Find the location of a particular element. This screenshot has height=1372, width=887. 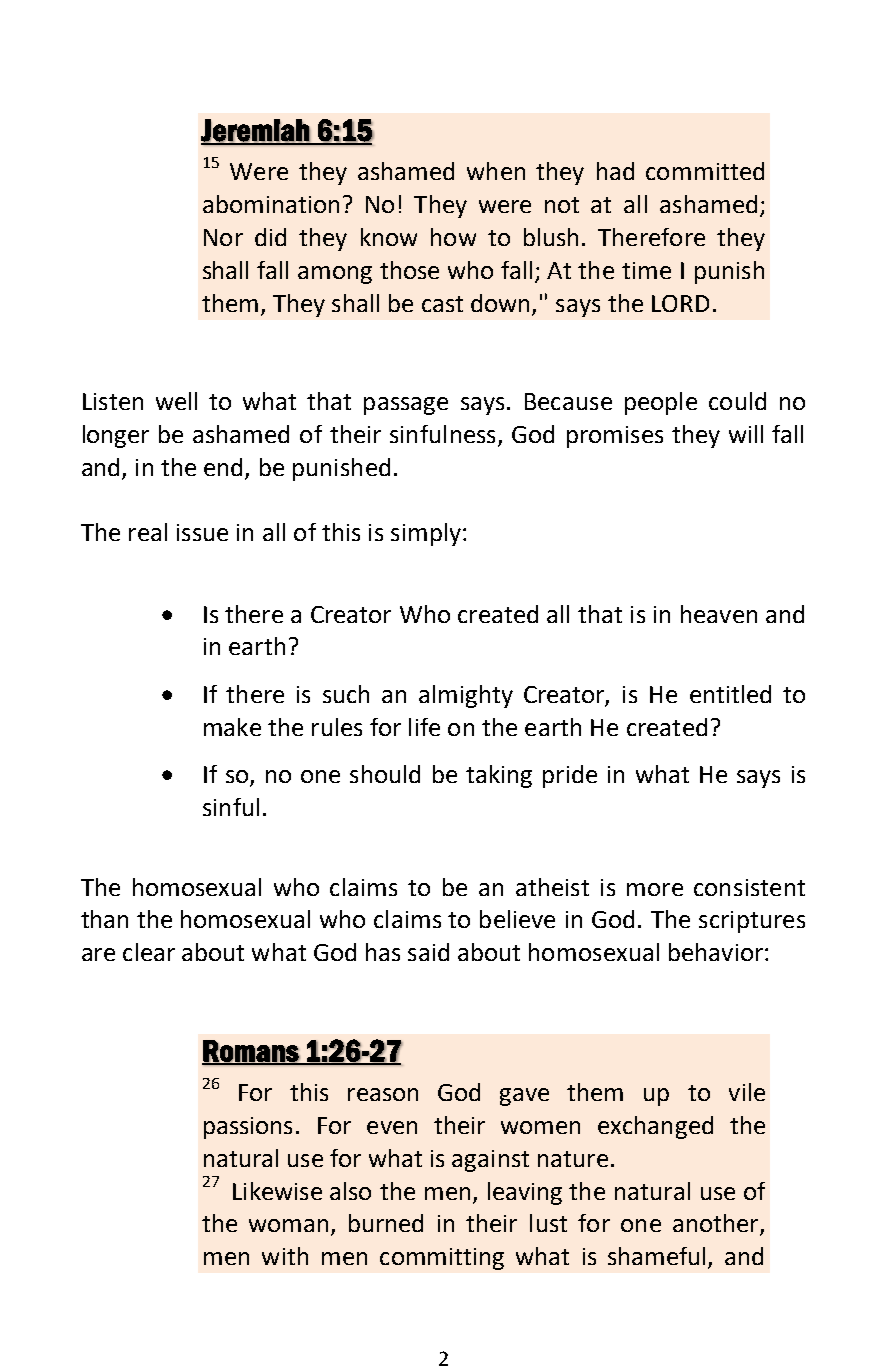

promises is located at coordinates (615, 437).
